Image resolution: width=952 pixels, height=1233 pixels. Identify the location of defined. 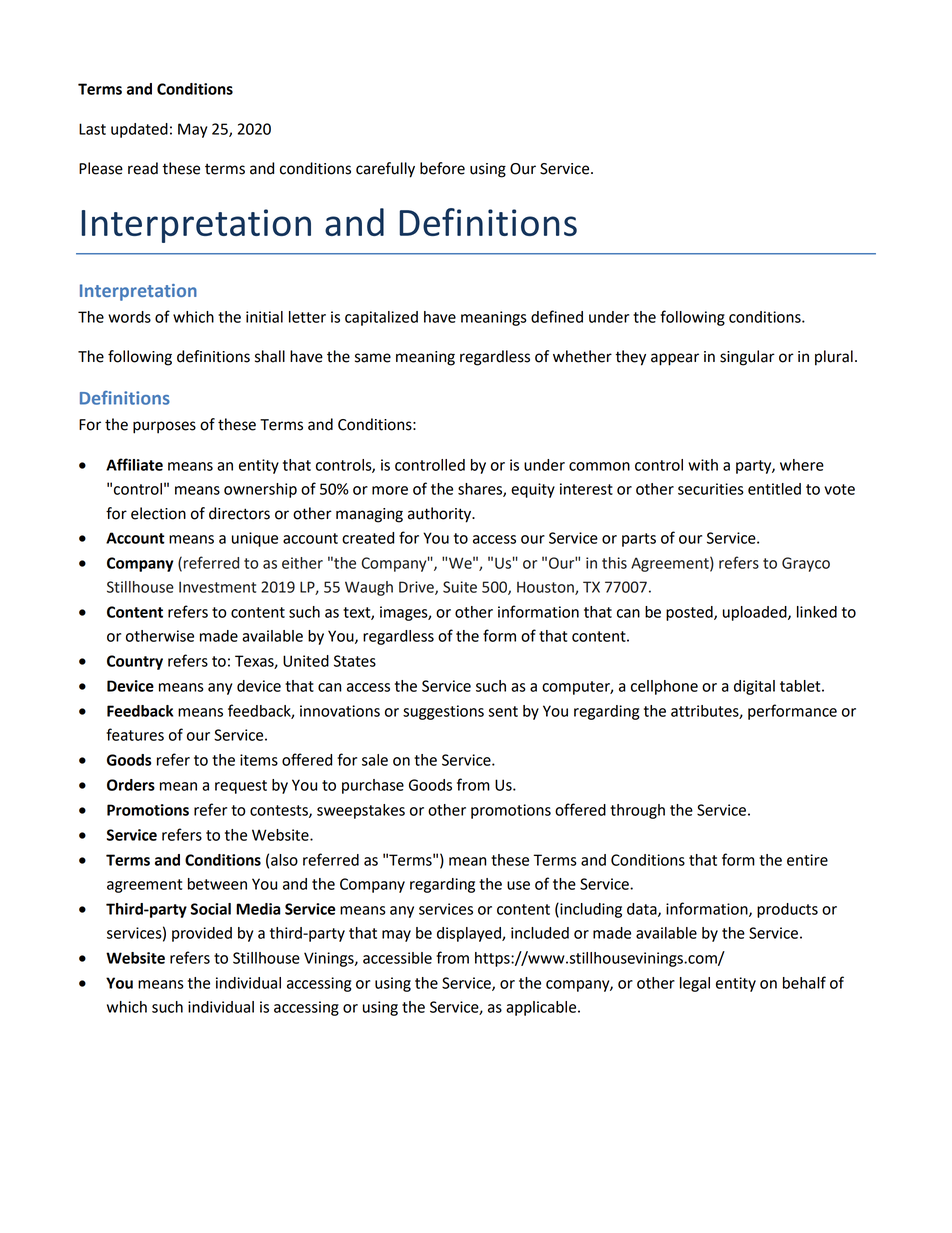
(557, 316).
